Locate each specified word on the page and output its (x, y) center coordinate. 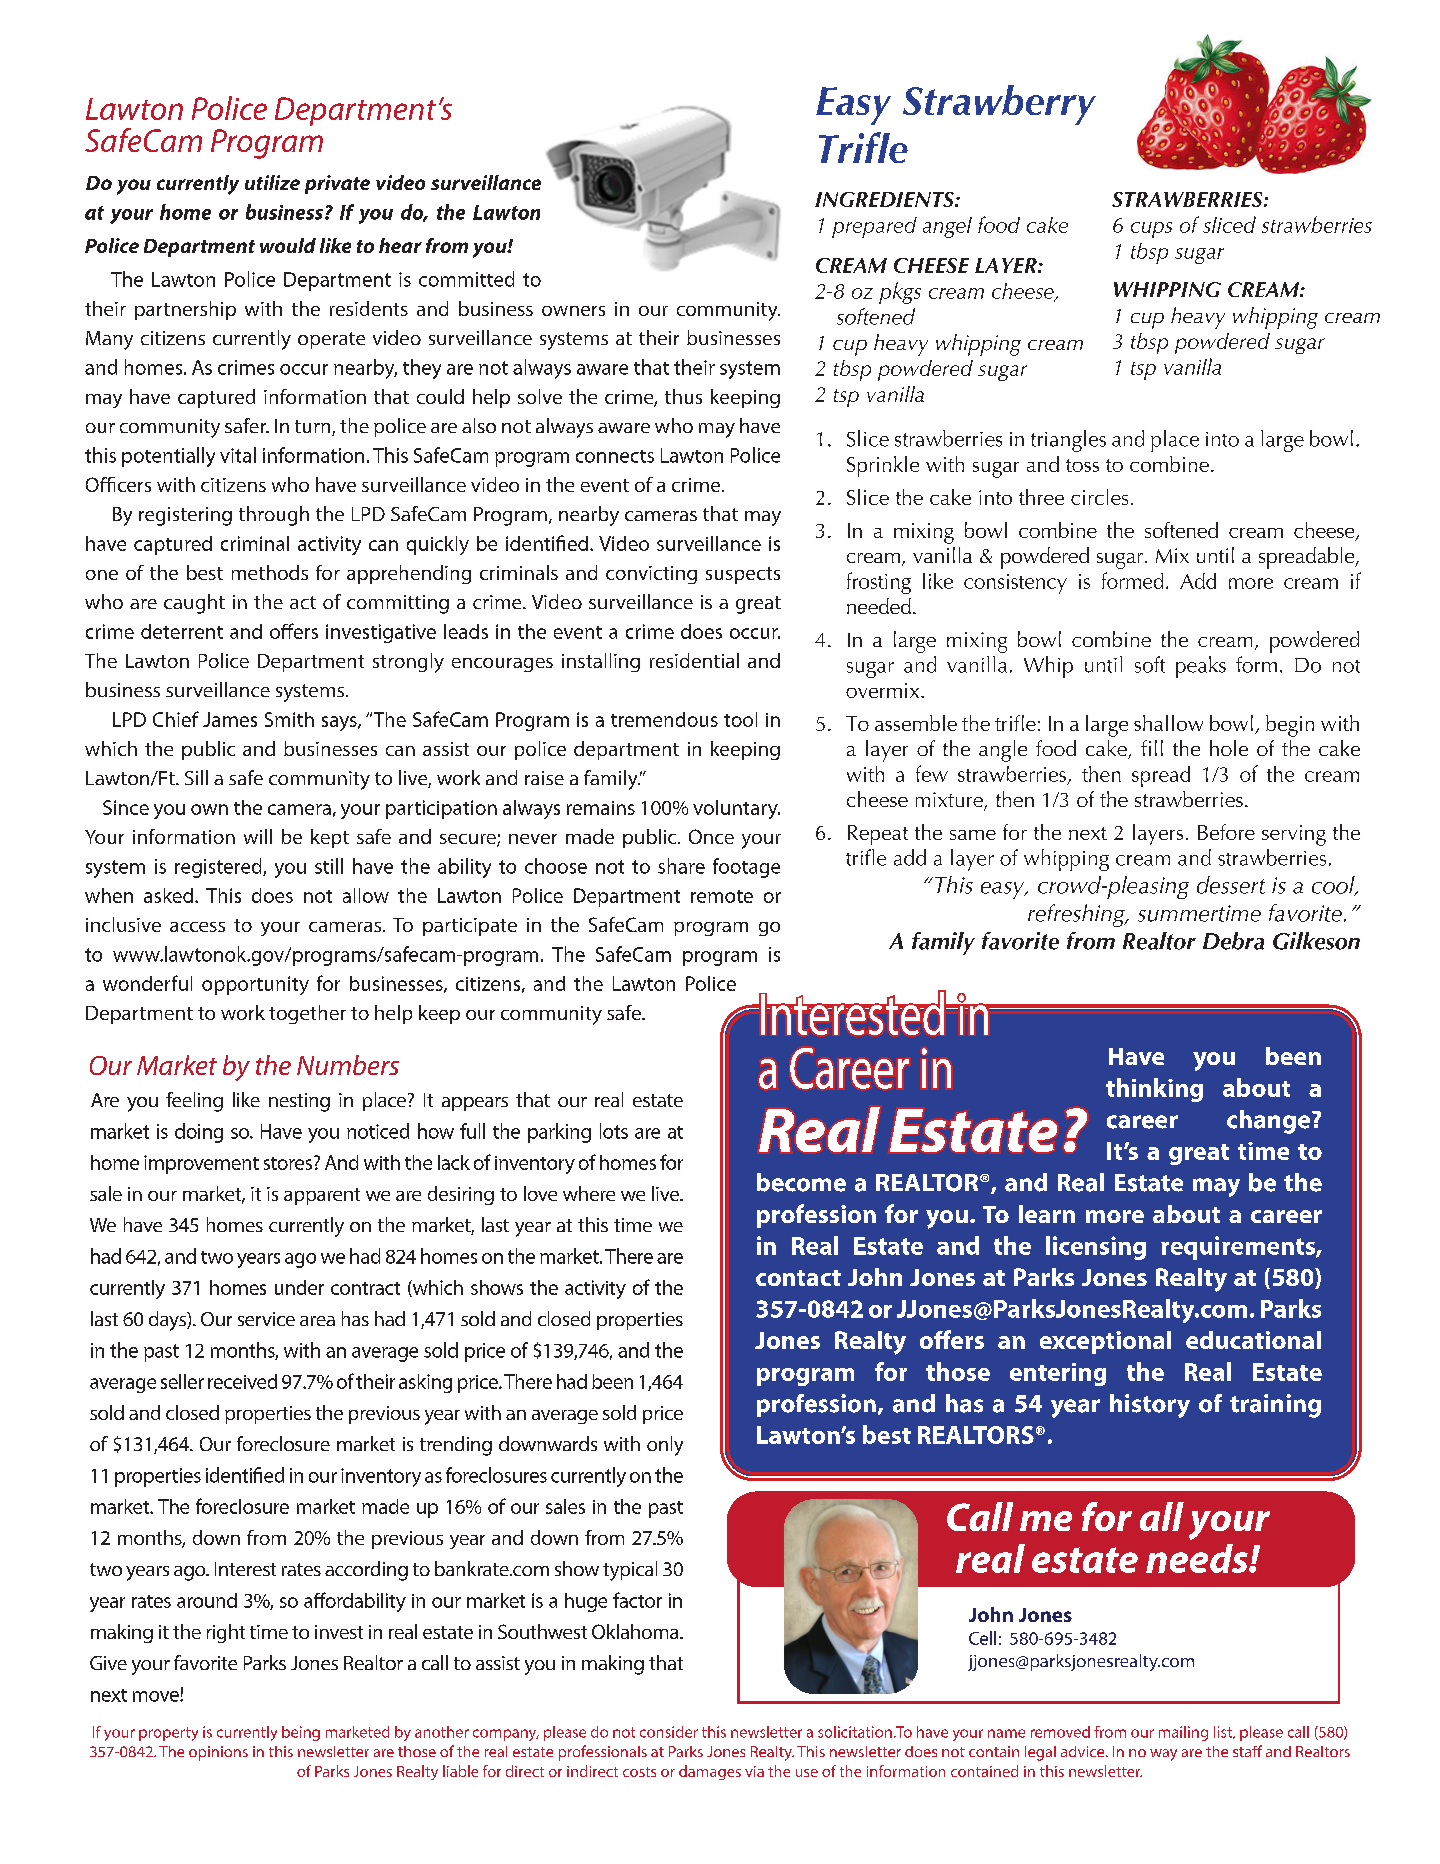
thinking (1154, 1090)
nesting (299, 1102)
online (743, 396)
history (1150, 1406)
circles (1099, 497)
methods (270, 572)
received (242, 1381)
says (340, 723)
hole (1229, 748)
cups (1151, 230)
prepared (874, 227)
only (665, 1446)
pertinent (150, 187)
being (301, 1733)
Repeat (878, 835)
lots (614, 1131)
